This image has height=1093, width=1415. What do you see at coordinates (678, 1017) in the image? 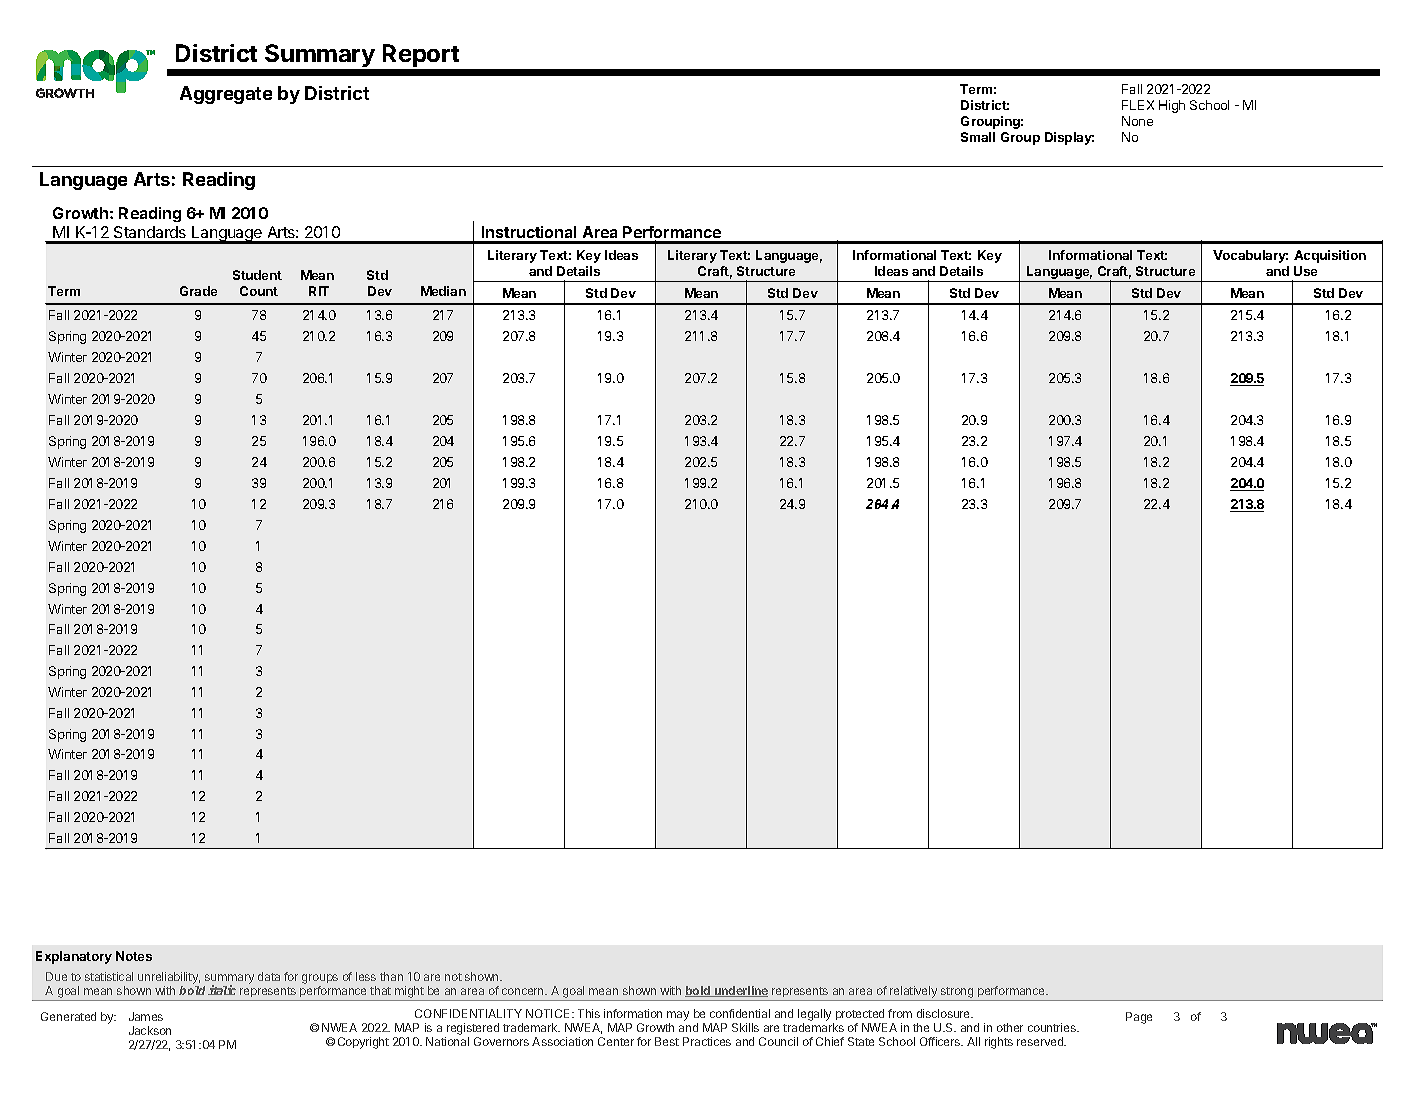
I see `may` at bounding box center [678, 1017].
